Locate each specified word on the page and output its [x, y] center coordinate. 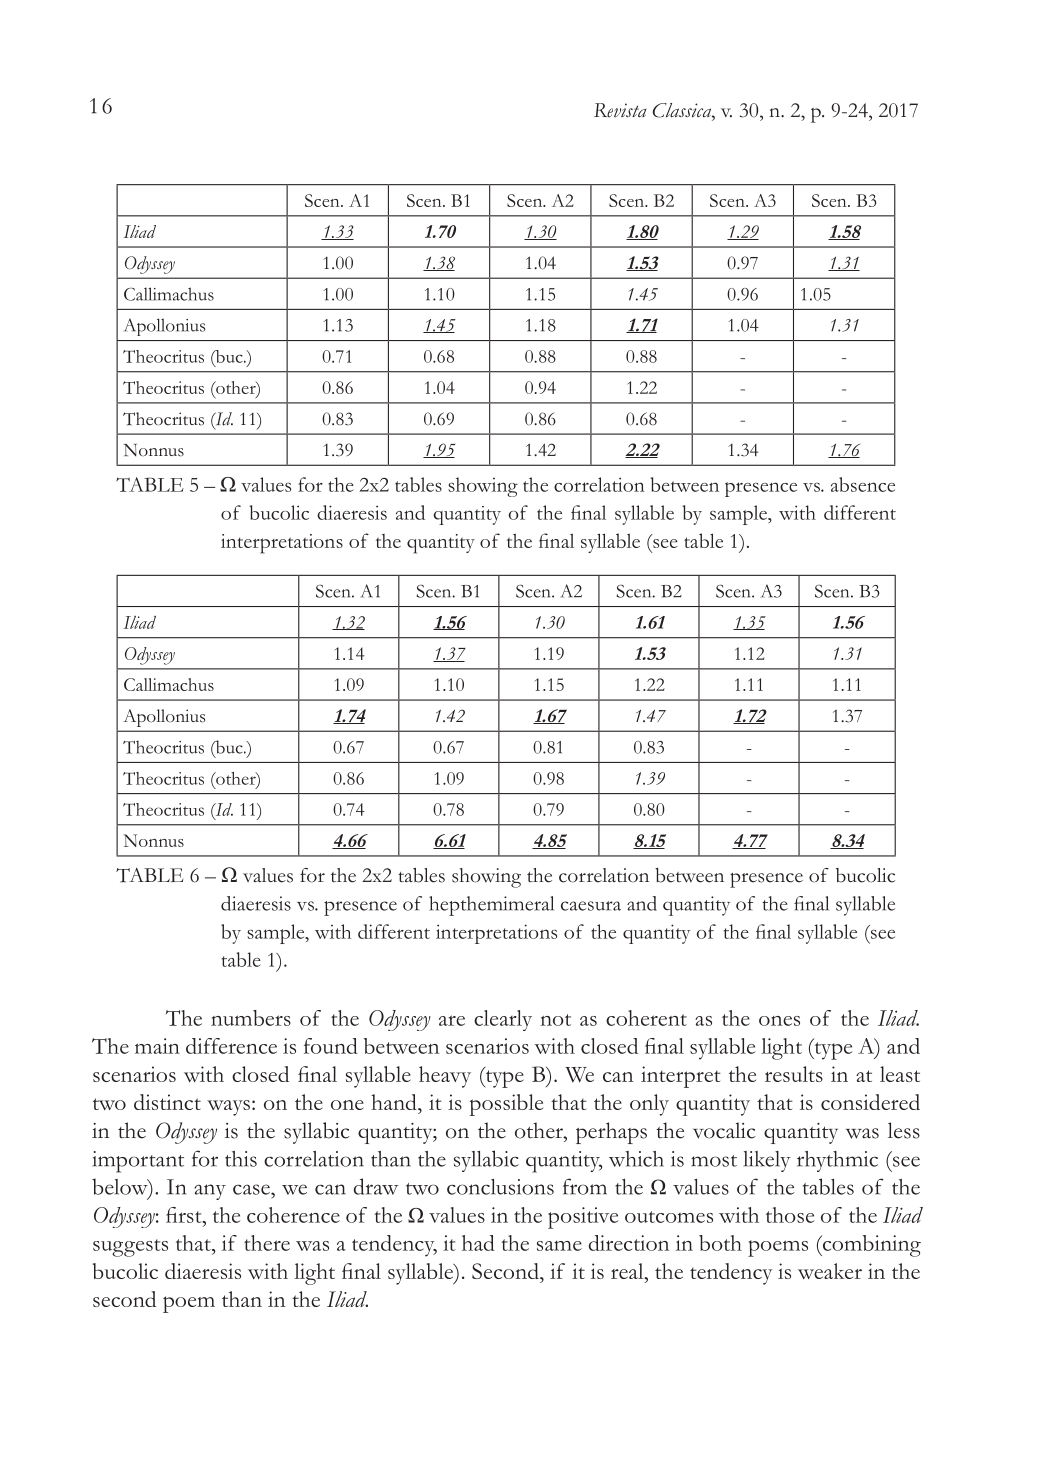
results [794, 1074]
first [185, 1215]
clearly [503, 1020]
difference [231, 1046]
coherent [646, 1018]
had [478, 1243]
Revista [620, 110]
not [555, 1020]
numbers [251, 1018]
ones [779, 1021]
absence [863, 484]
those [790, 1215]
